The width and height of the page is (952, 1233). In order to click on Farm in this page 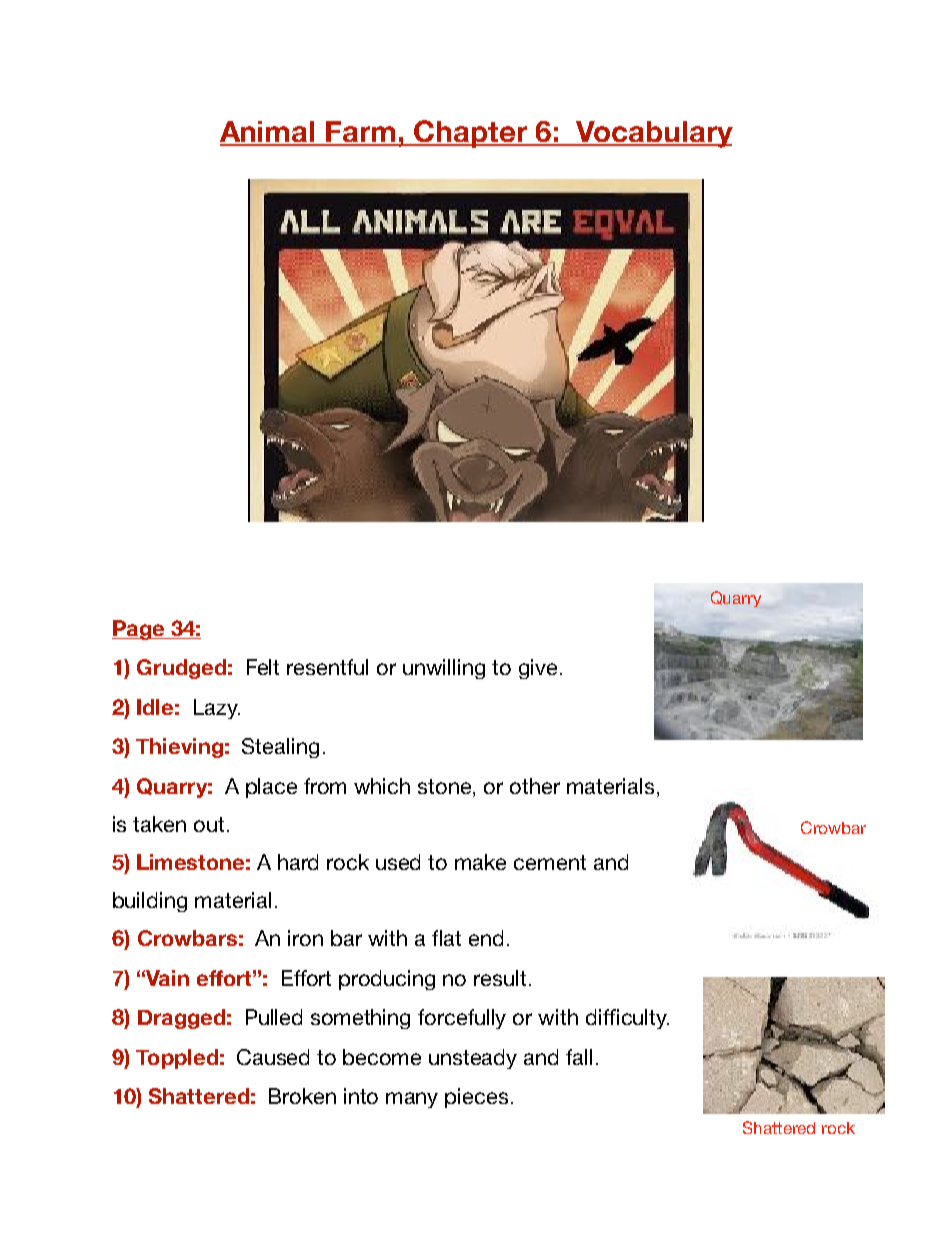, I will do `click(361, 133)`.
